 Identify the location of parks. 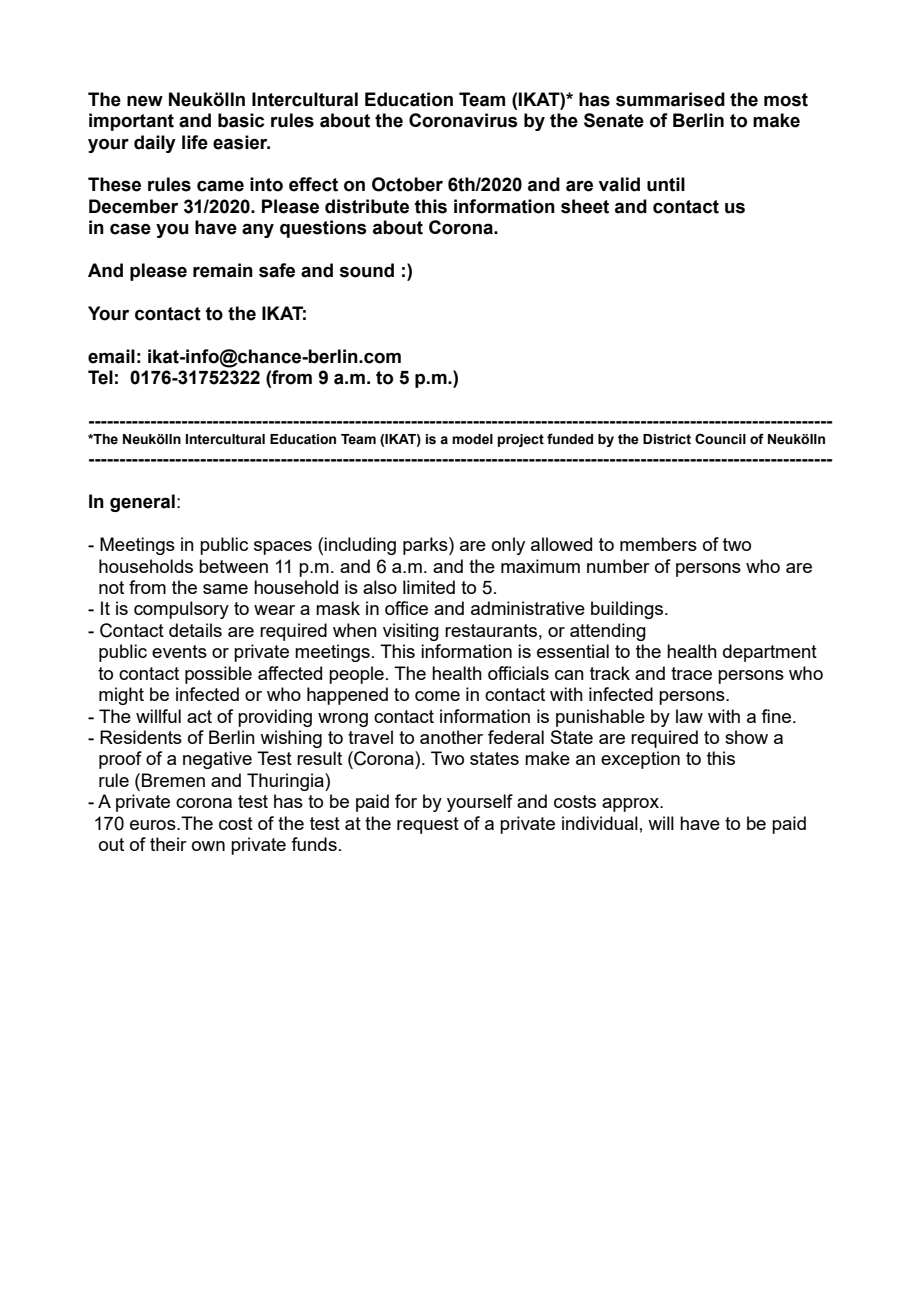
(426, 546).
